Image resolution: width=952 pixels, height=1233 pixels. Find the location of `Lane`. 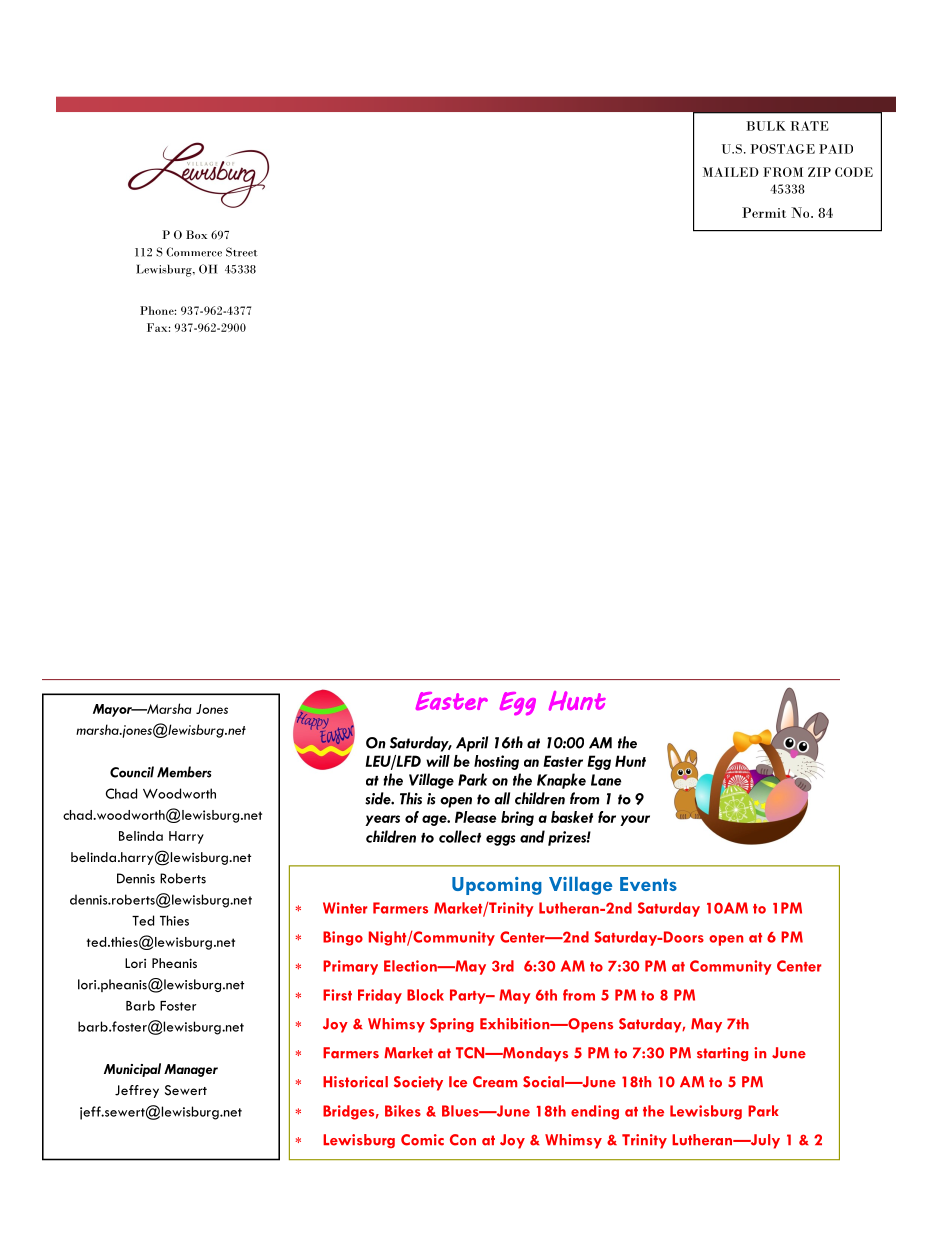

Lane is located at coordinates (606, 780).
